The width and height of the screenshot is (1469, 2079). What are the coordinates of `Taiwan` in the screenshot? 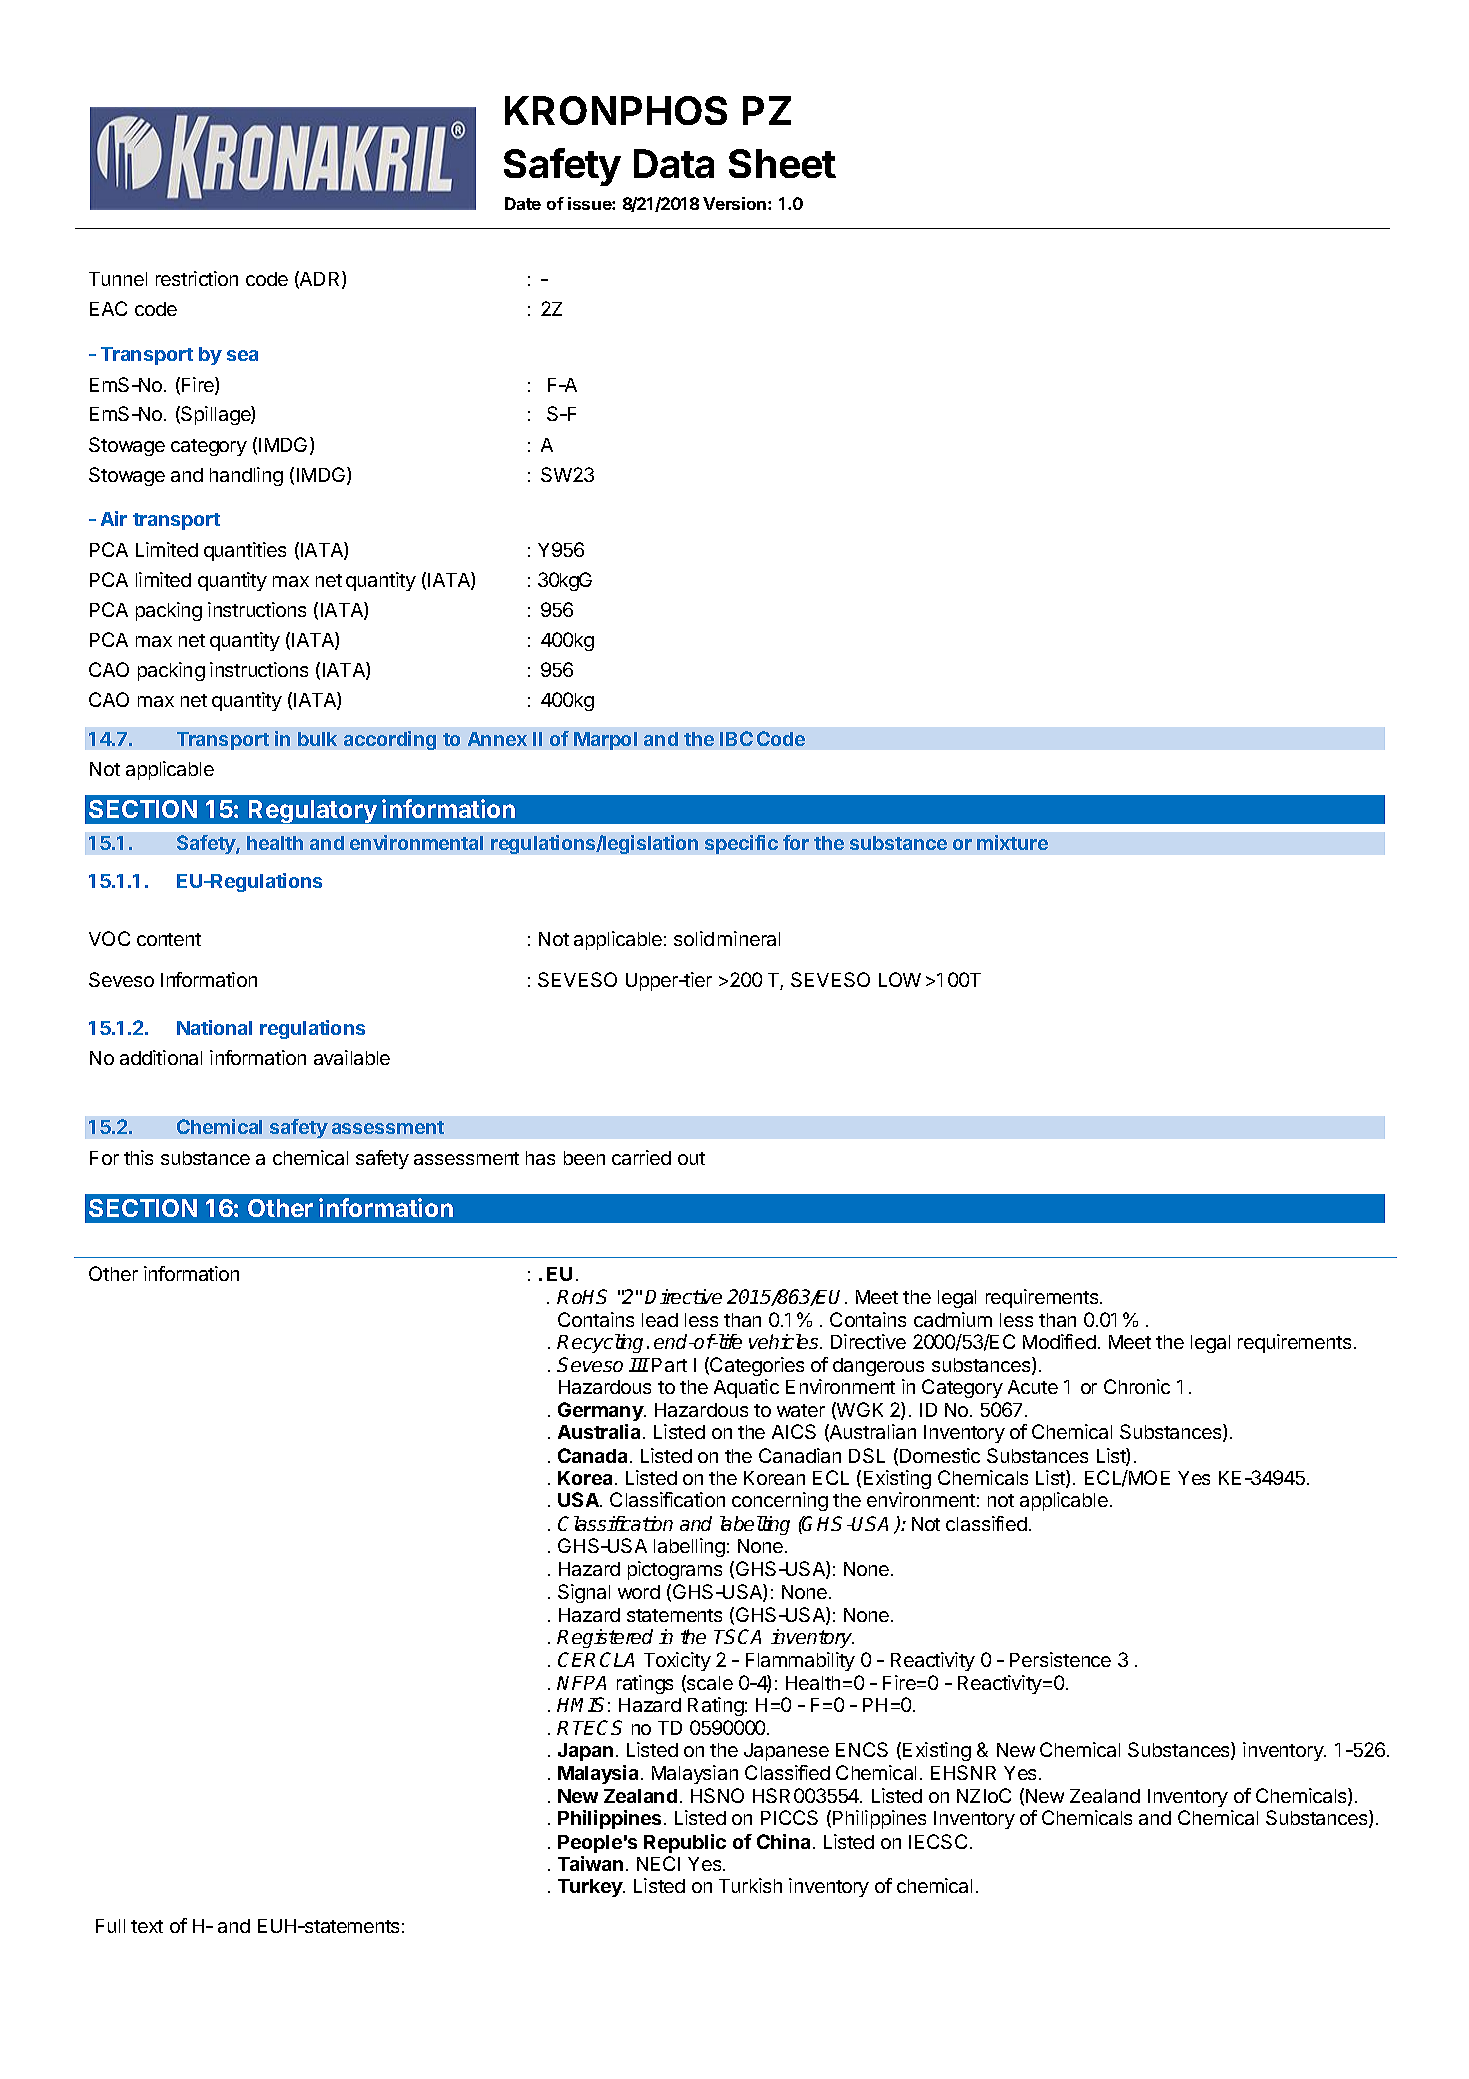 It's located at (590, 1863).
